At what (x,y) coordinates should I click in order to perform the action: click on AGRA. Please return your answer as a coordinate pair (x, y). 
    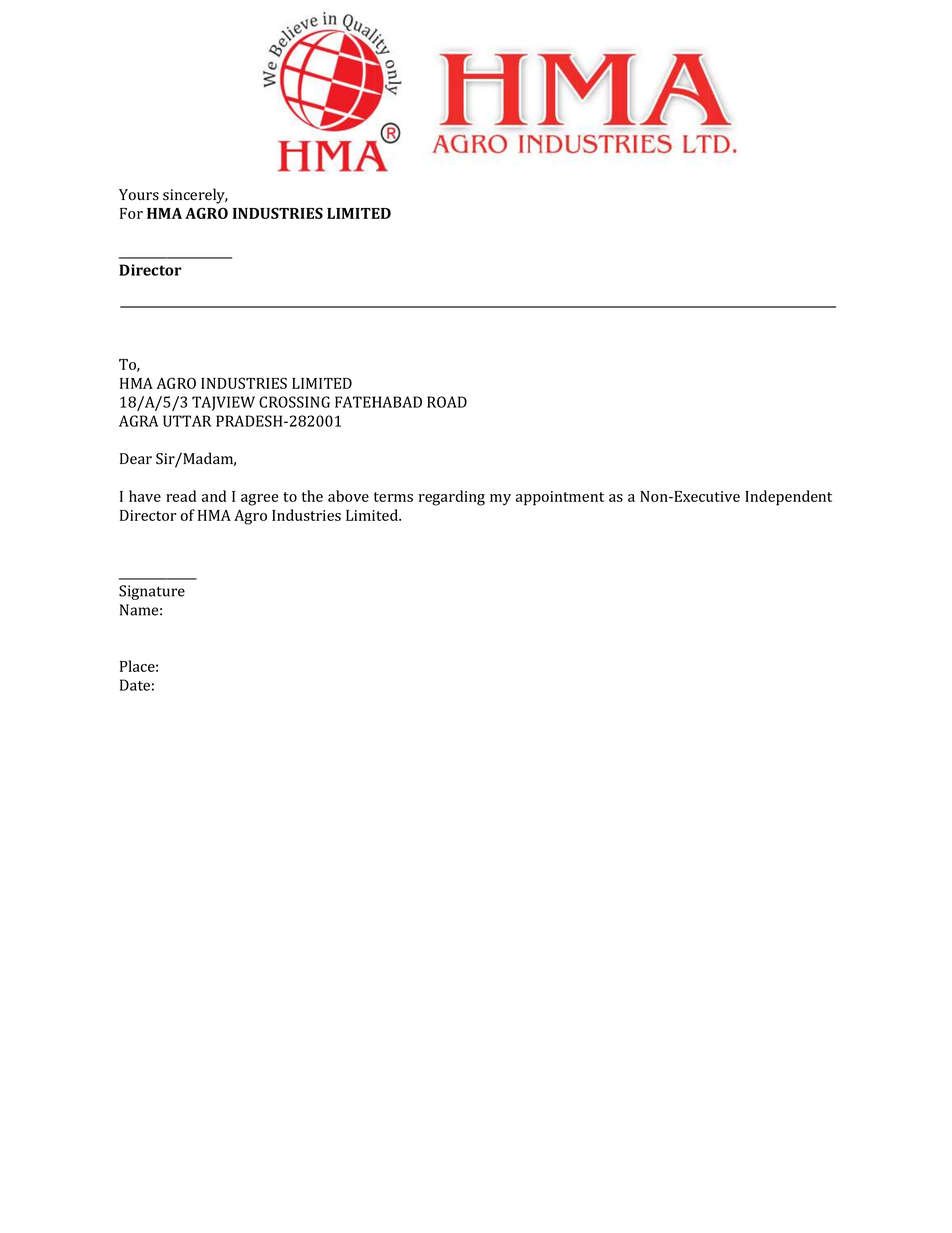
    Looking at the image, I should click on (138, 421).
